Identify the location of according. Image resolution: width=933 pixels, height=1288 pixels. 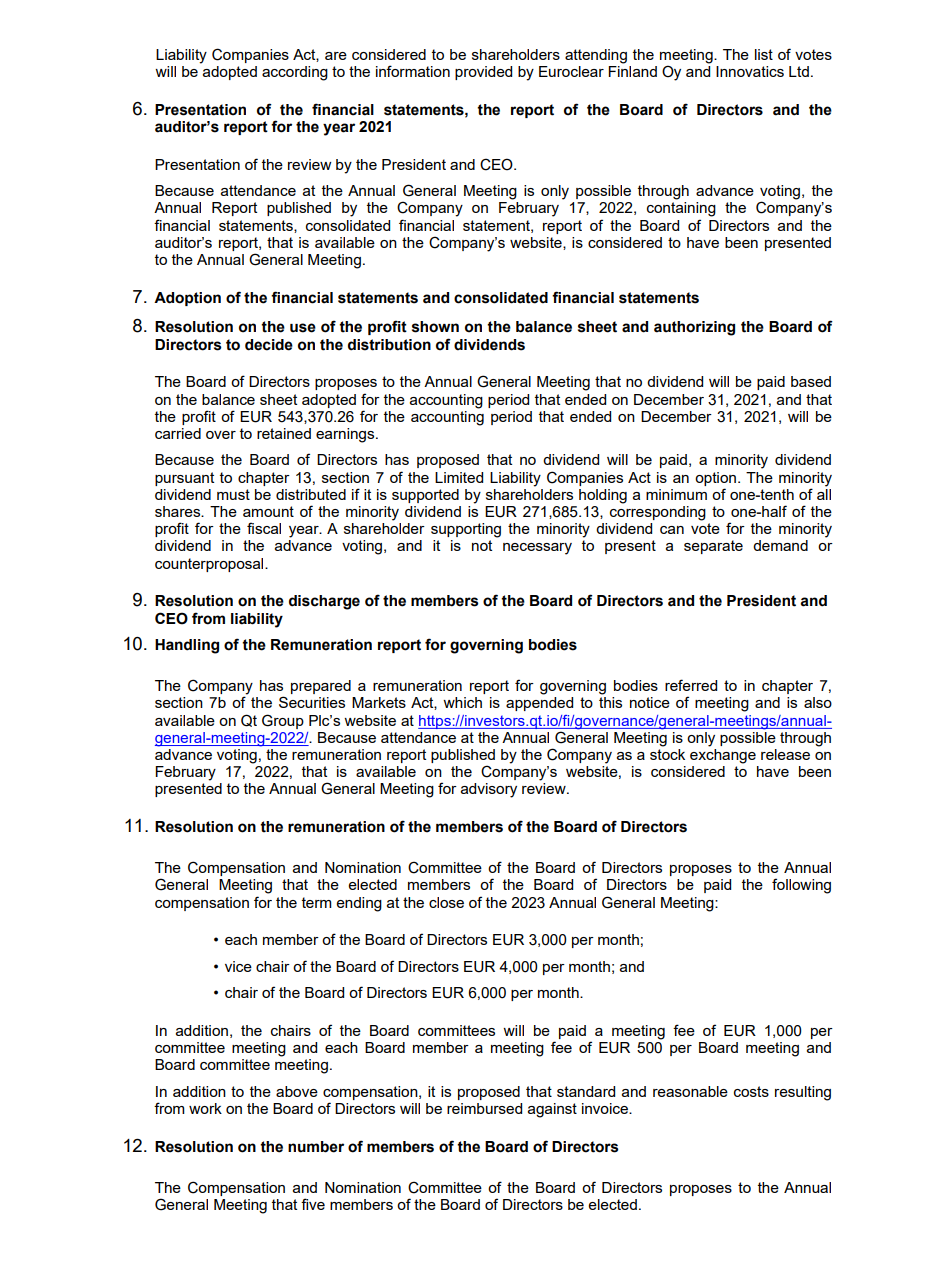
(295, 73).
